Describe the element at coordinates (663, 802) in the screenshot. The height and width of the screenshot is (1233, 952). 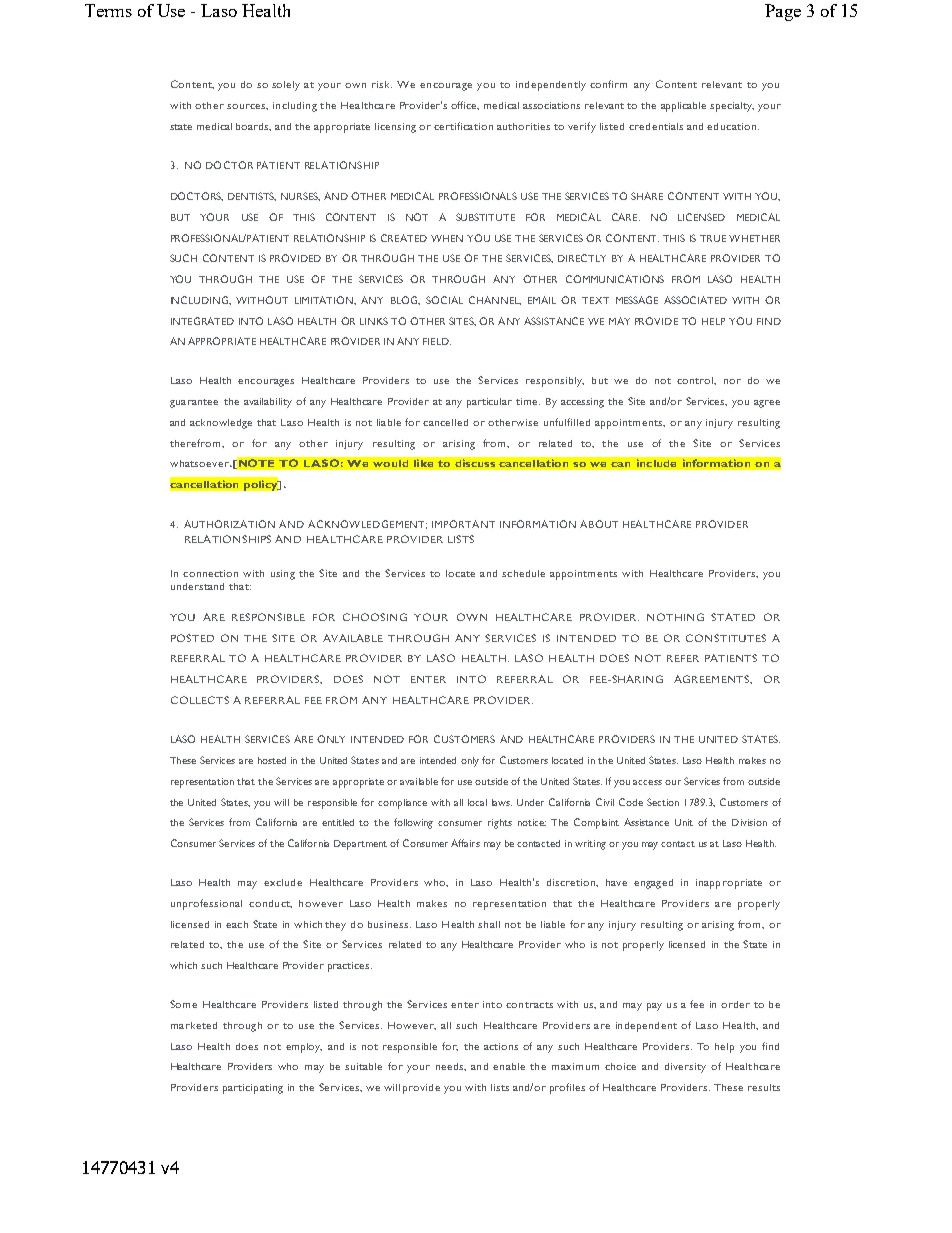
I see `Section` at that location.
